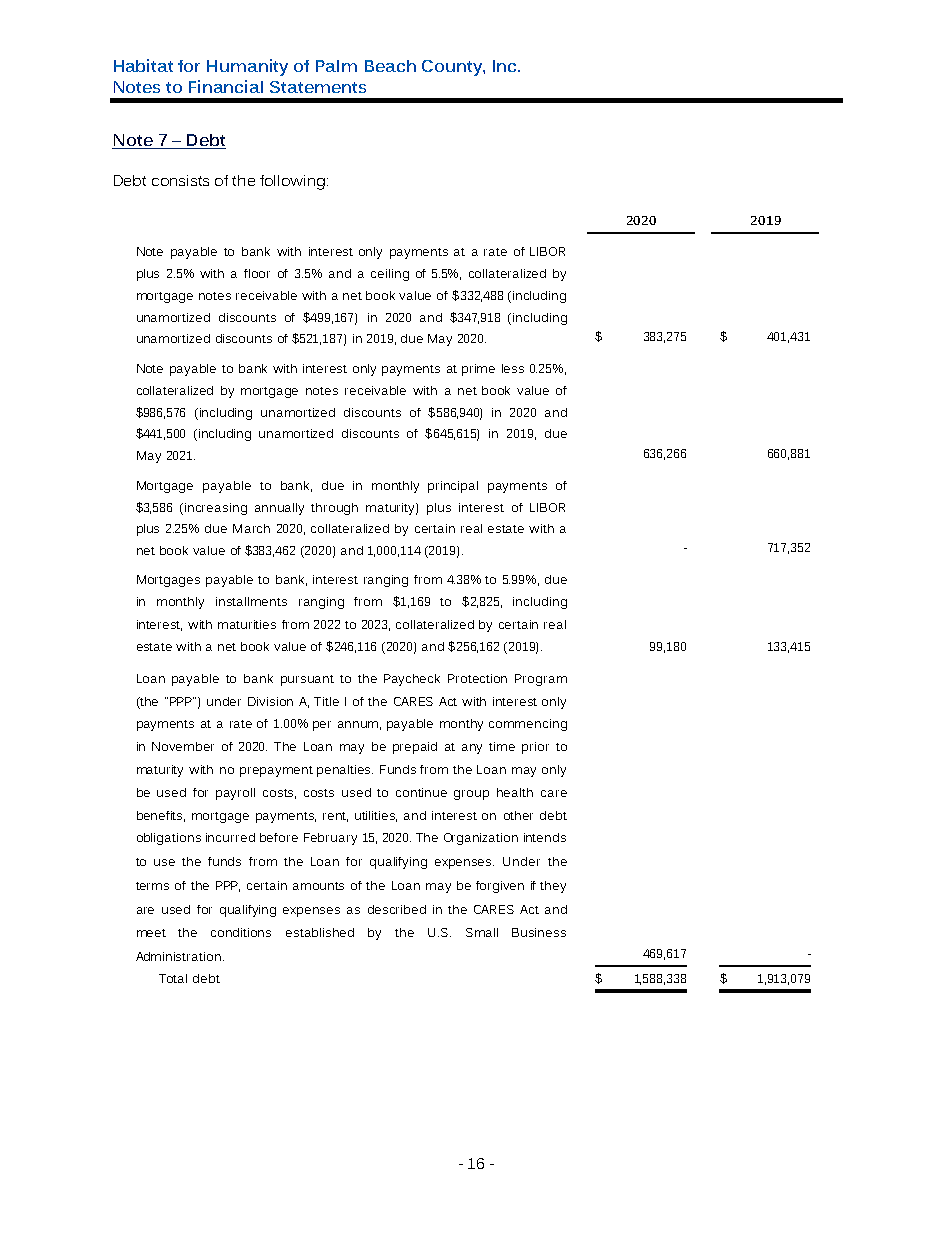 The height and width of the screenshot is (1233, 952). What do you see at coordinates (334, 509) in the screenshot?
I see `through` at bounding box center [334, 509].
